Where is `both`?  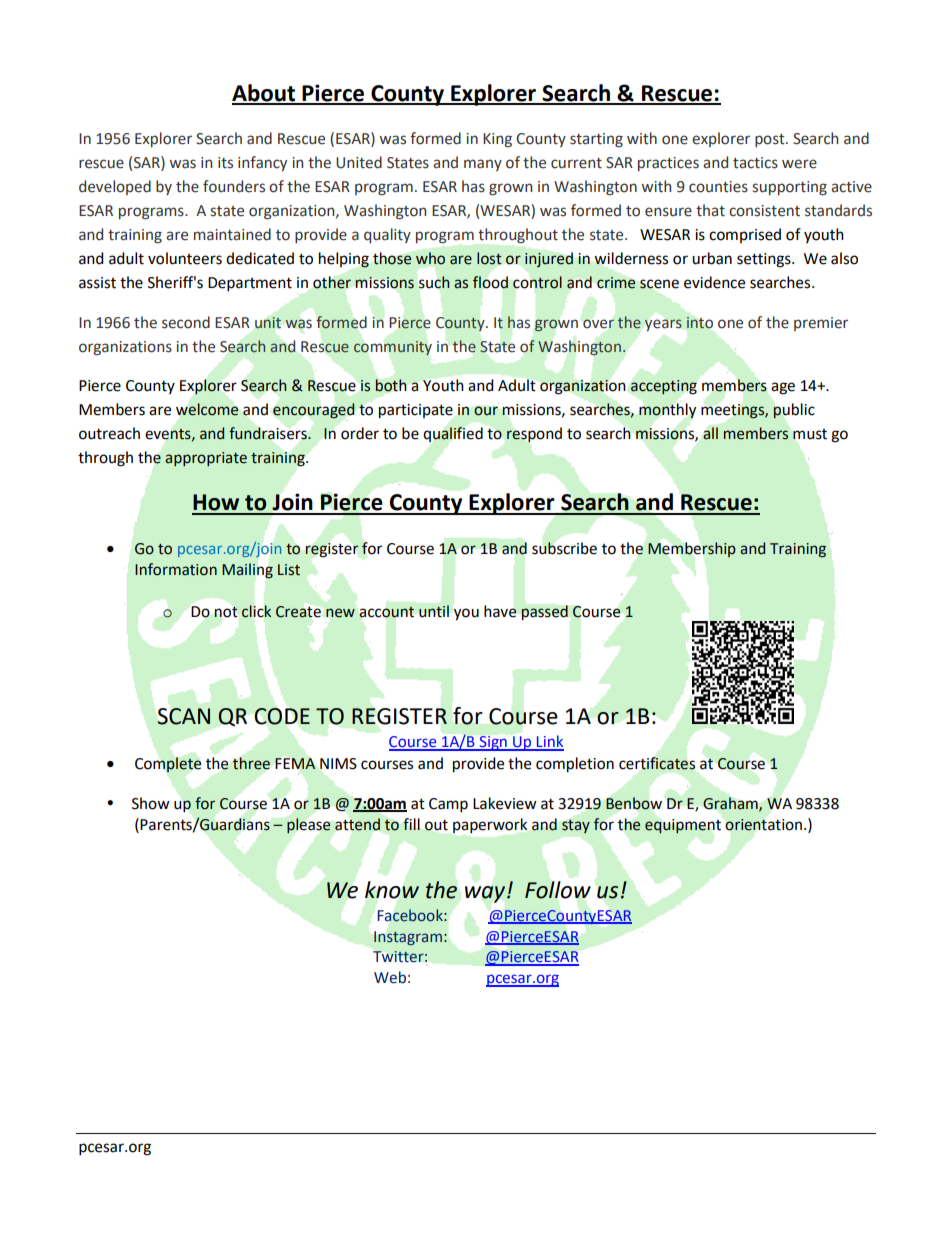
both is located at coordinates (391, 385).
